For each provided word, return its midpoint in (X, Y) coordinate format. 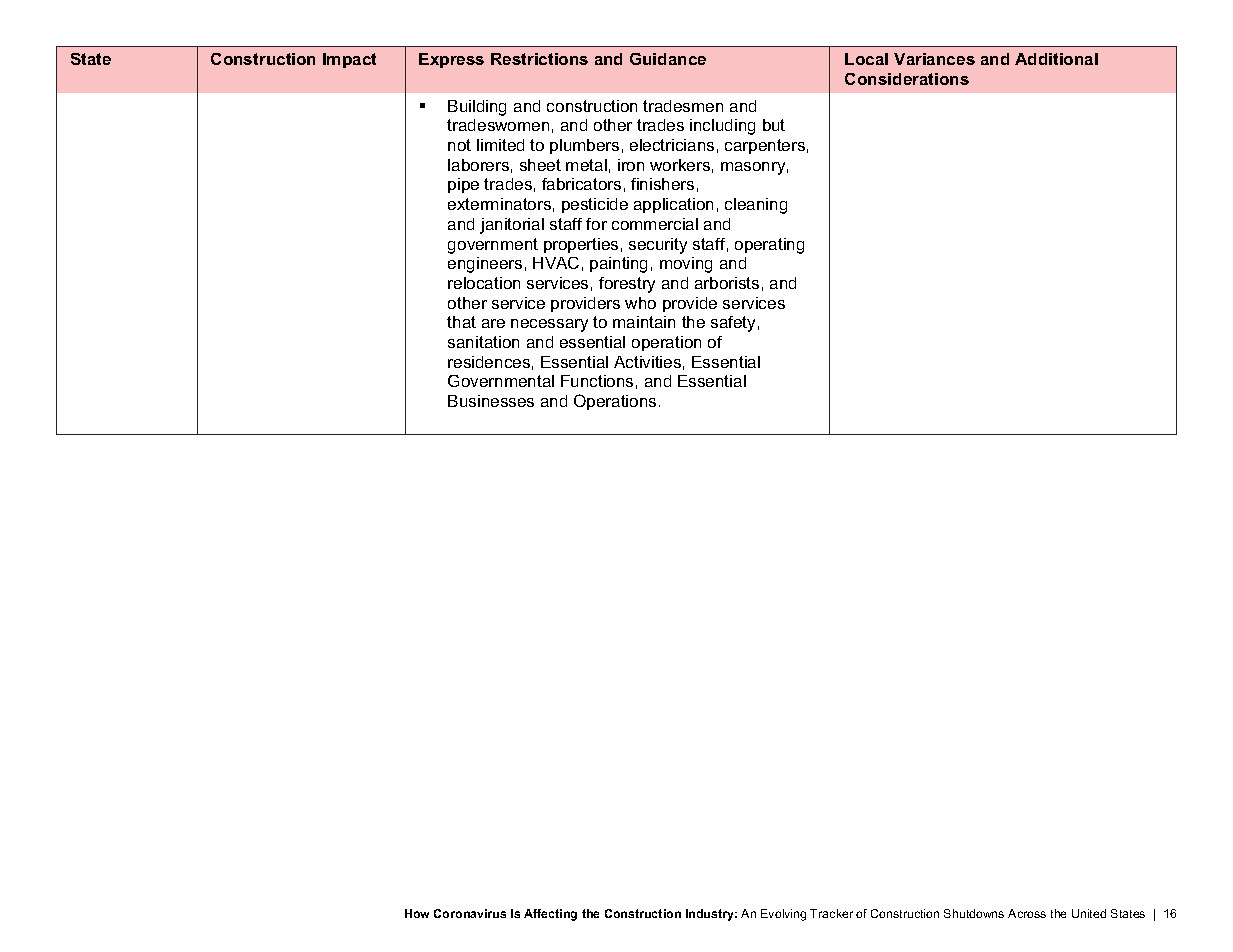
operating (769, 246)
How (417, 913)
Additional (1056, 59)
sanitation (483, 342)
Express (451, 60)
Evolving (783, 915)
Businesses (491, 401)
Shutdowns (974, 913)
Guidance (668, 59)
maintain (644, 322)
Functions (597, 381)
